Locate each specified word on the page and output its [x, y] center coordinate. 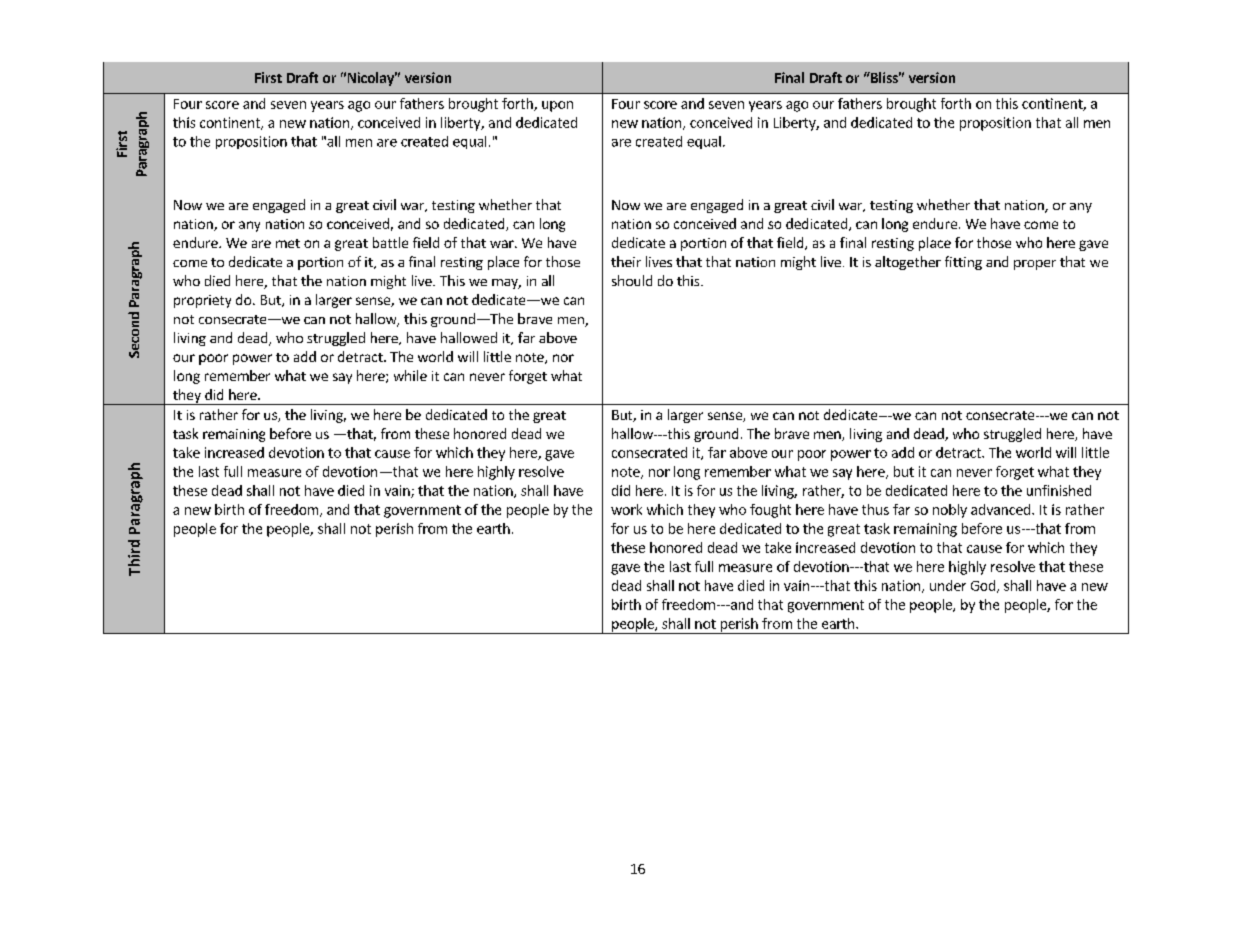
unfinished [1059, 490]
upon [557, 106]
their [626, 261]
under [948, 585]
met [288, 243]
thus [875, 509]
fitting [963, 263]
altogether [908, 263]
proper [1035, 265]
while [410, 375]
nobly [950, 511]
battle [390, 242]
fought [770, 511]
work [626, 509]
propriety [202, 301]
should [632, 280]
